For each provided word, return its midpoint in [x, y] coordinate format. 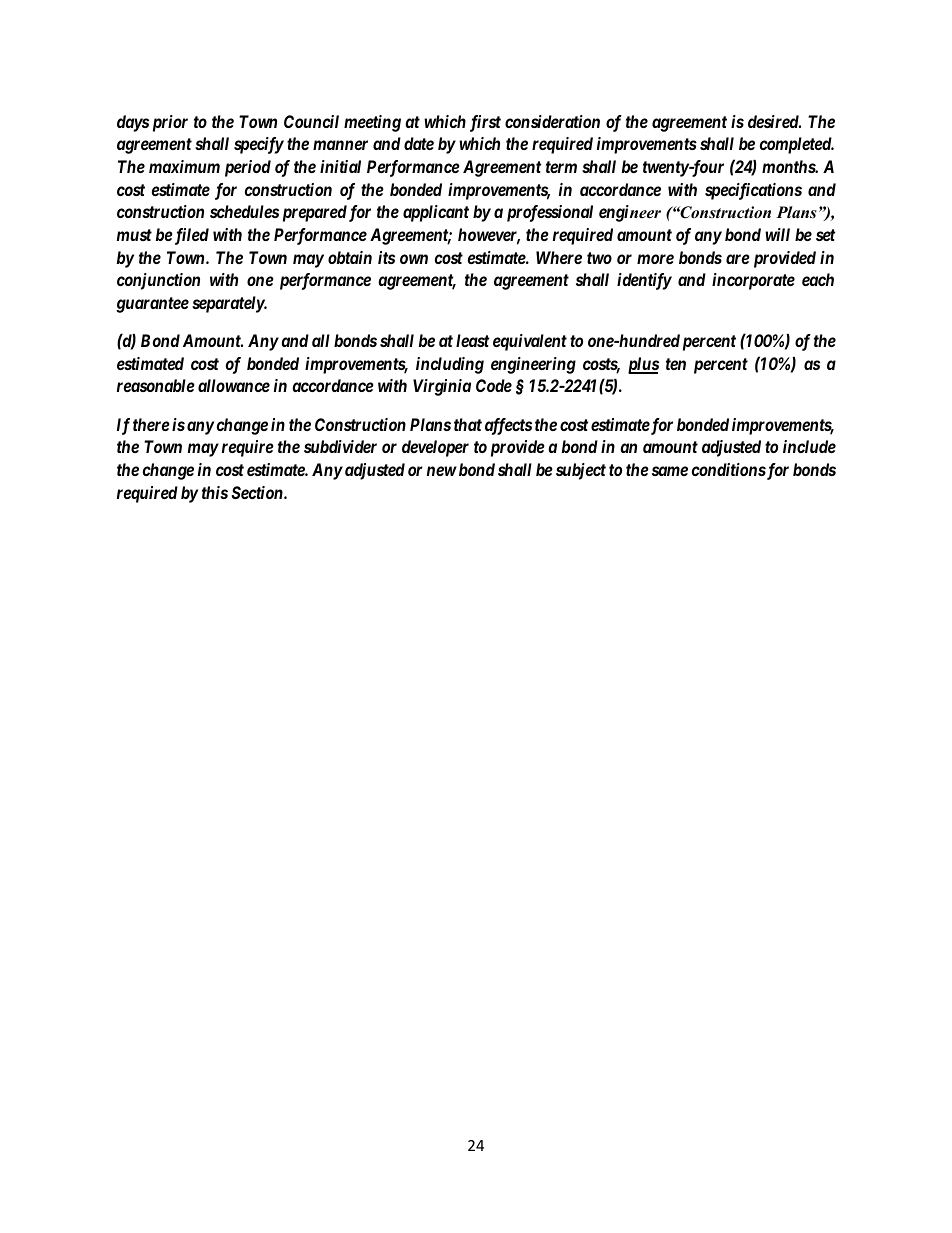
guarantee [152, 305]
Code [494, 385]
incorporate [753, 281]
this [215, 492]
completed [796, 145]
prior [170, 123]
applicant [436, 213]
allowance [234, 385]
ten [676, 364]
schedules [244, 211]
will [777, 234]
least [472, 340]
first [485, 123]
